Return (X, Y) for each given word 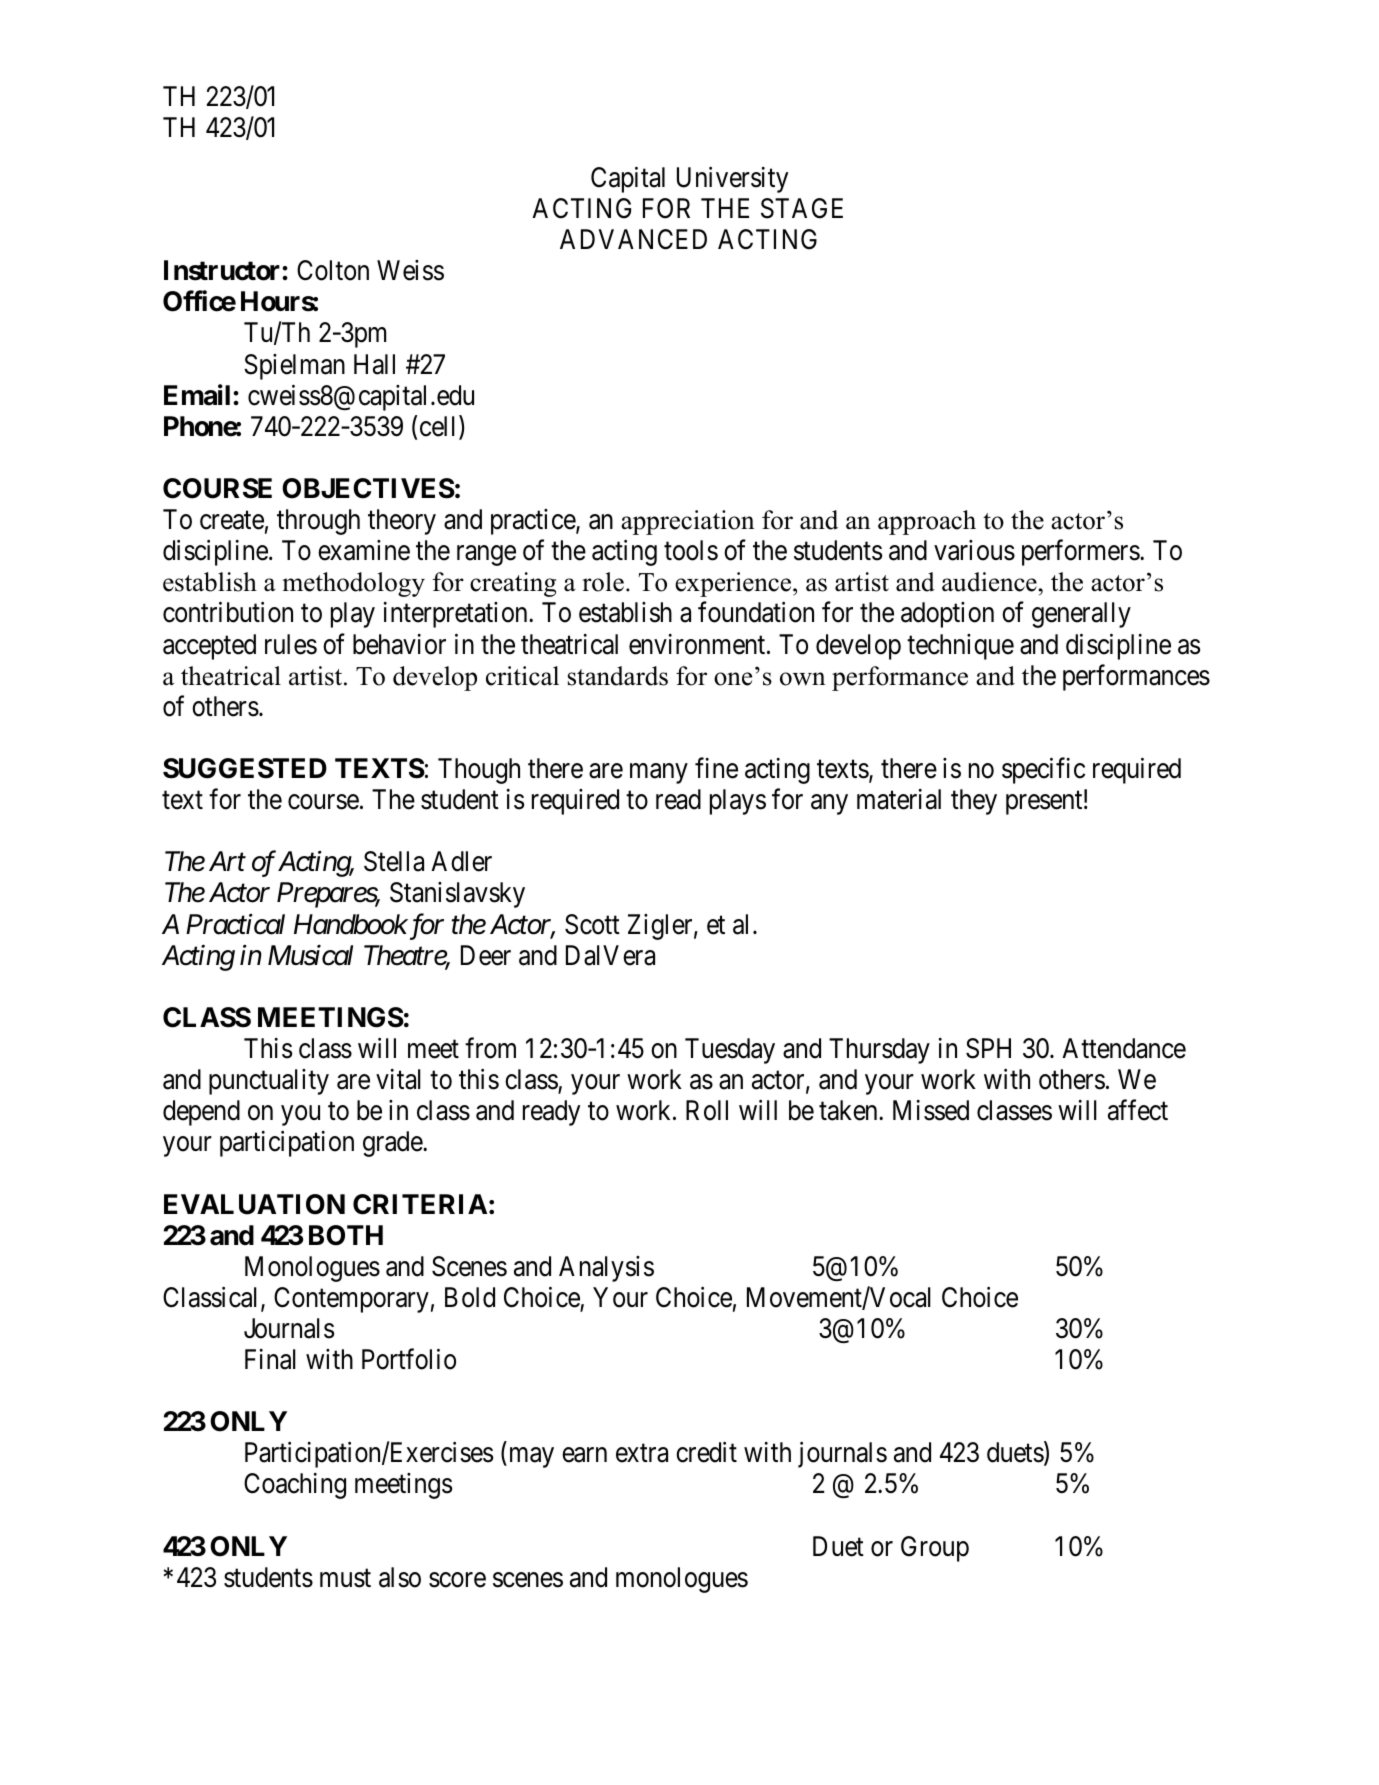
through (318, 522)
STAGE (802, 208)
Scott (592, 924)
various (974, 550)
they (974, 802)
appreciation (687, 522)
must (345, 1578)
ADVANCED (633, 239)
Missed (931, 1110)
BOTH (346, 1235)
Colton (333, 270)
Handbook (351, 924)
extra (642, 1454)
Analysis (606, 1269)
